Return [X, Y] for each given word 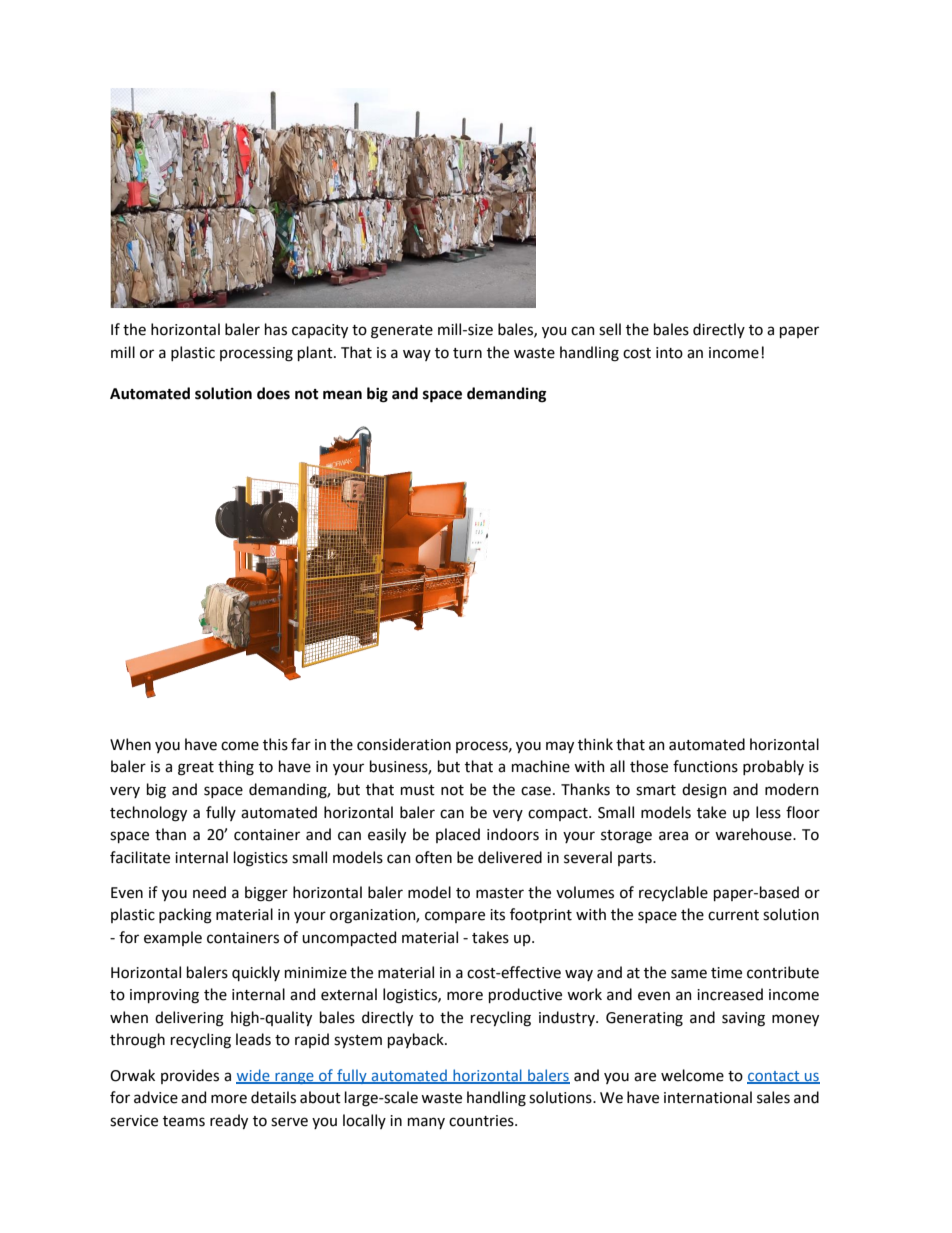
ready [229, 1121]
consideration [404, 744]
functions [705, 766]
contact [774, 1077]
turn [467, 353]
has [276, 329]
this [275, 744]
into [669, 353]
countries [482, 1121]
